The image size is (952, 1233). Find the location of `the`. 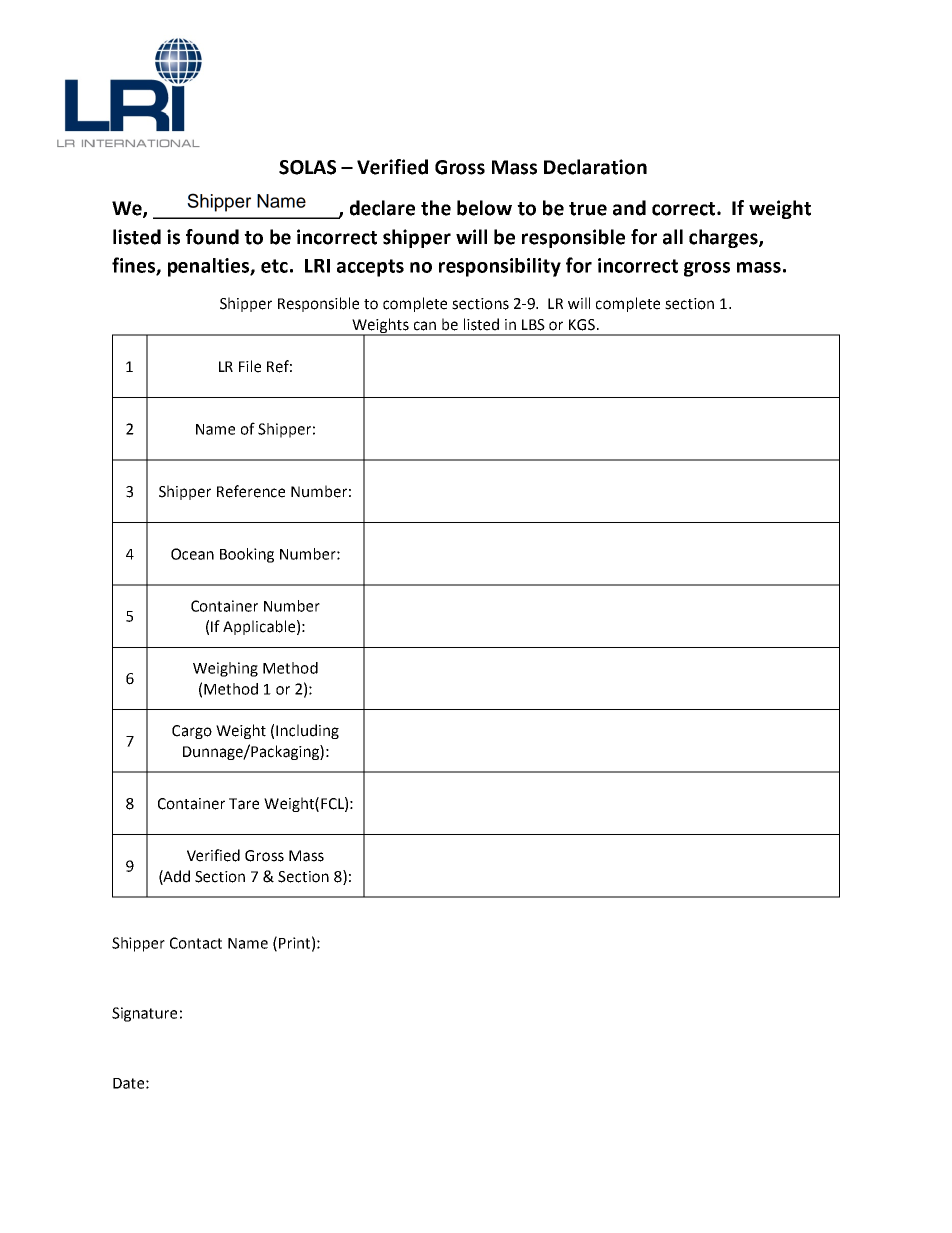

the is located at coordinates (436, 208).
